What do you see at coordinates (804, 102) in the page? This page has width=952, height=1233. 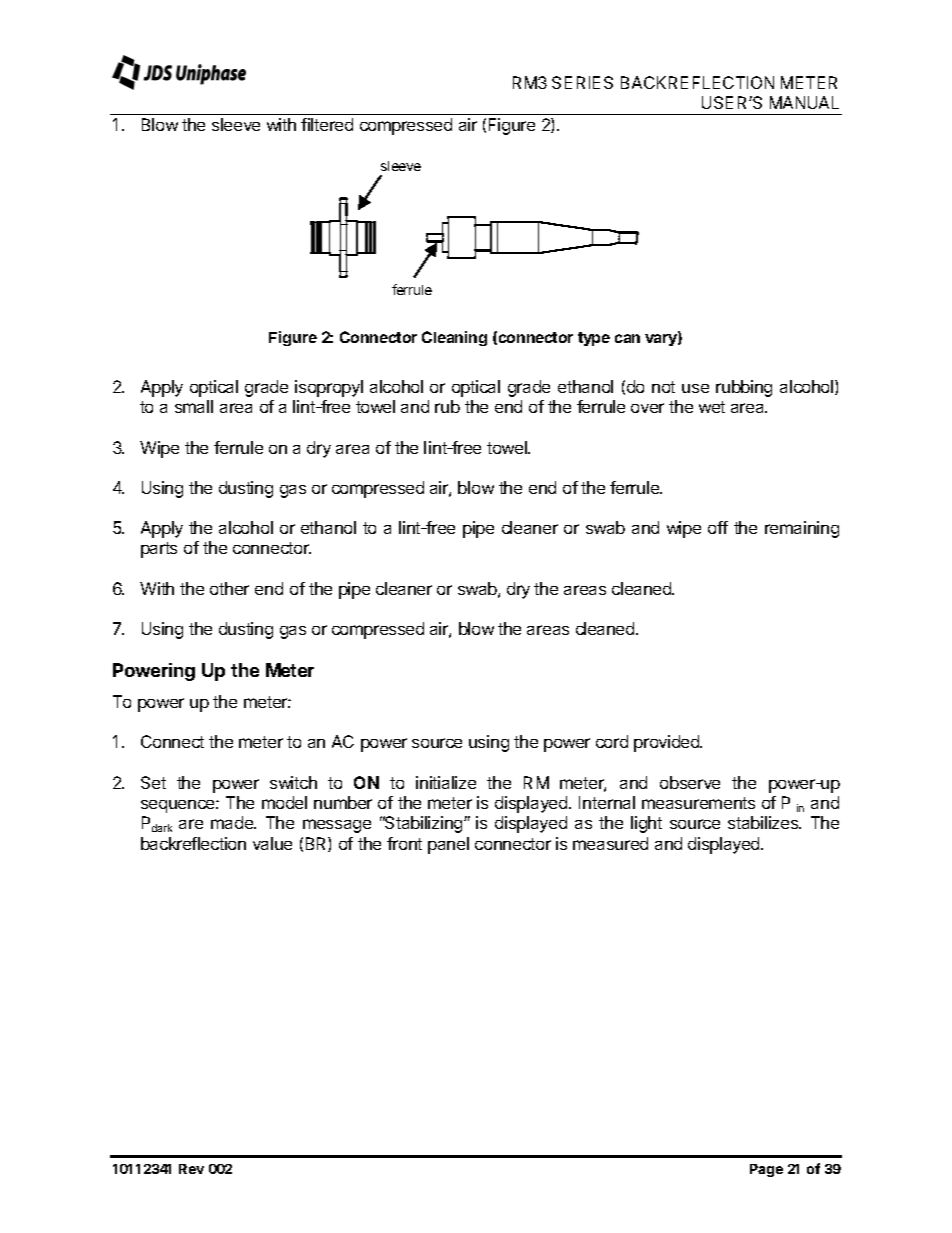 I see `MANUAL` at bounding box center [804, 102].
